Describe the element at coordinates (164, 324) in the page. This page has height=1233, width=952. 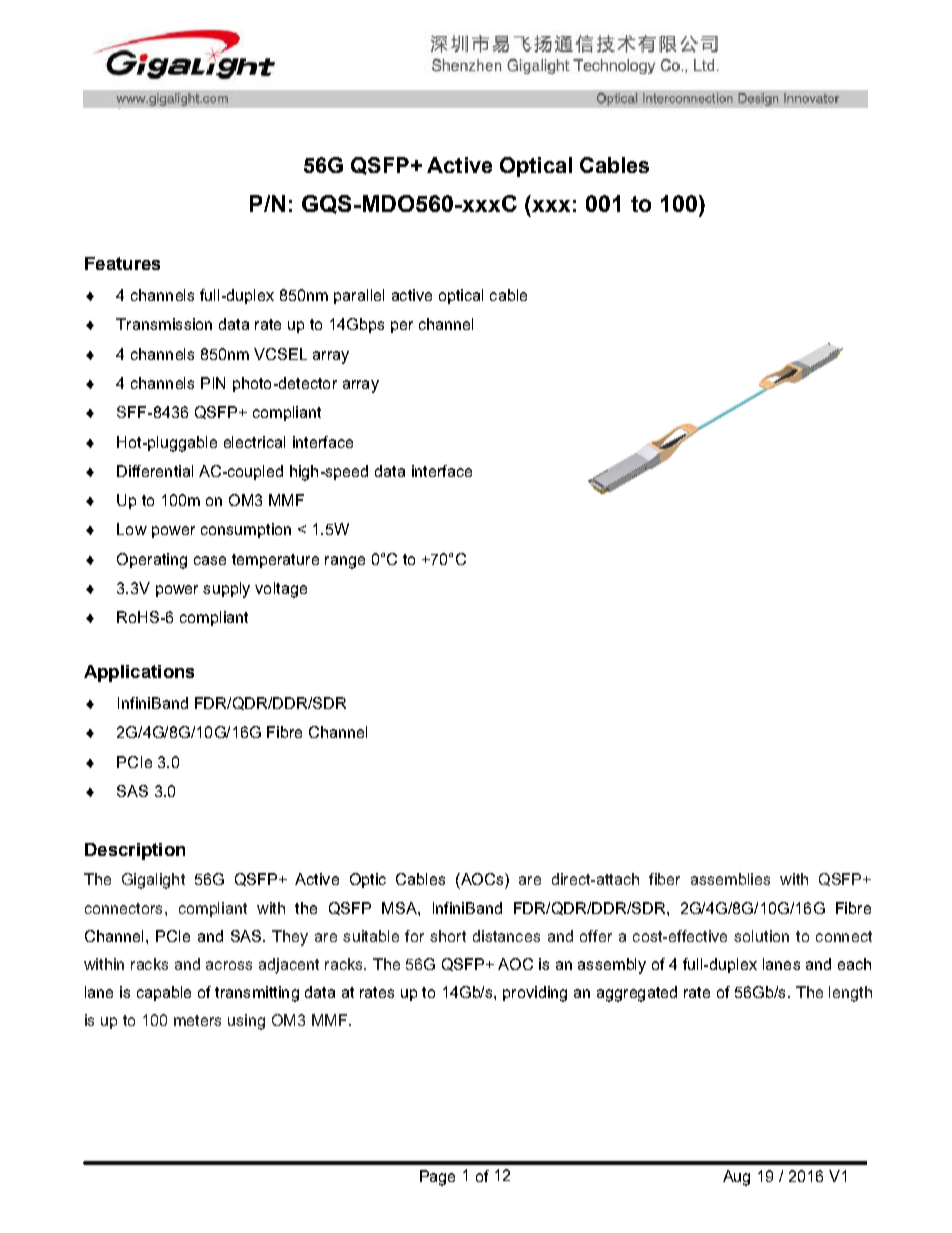
I see `Transmission` at that location.
